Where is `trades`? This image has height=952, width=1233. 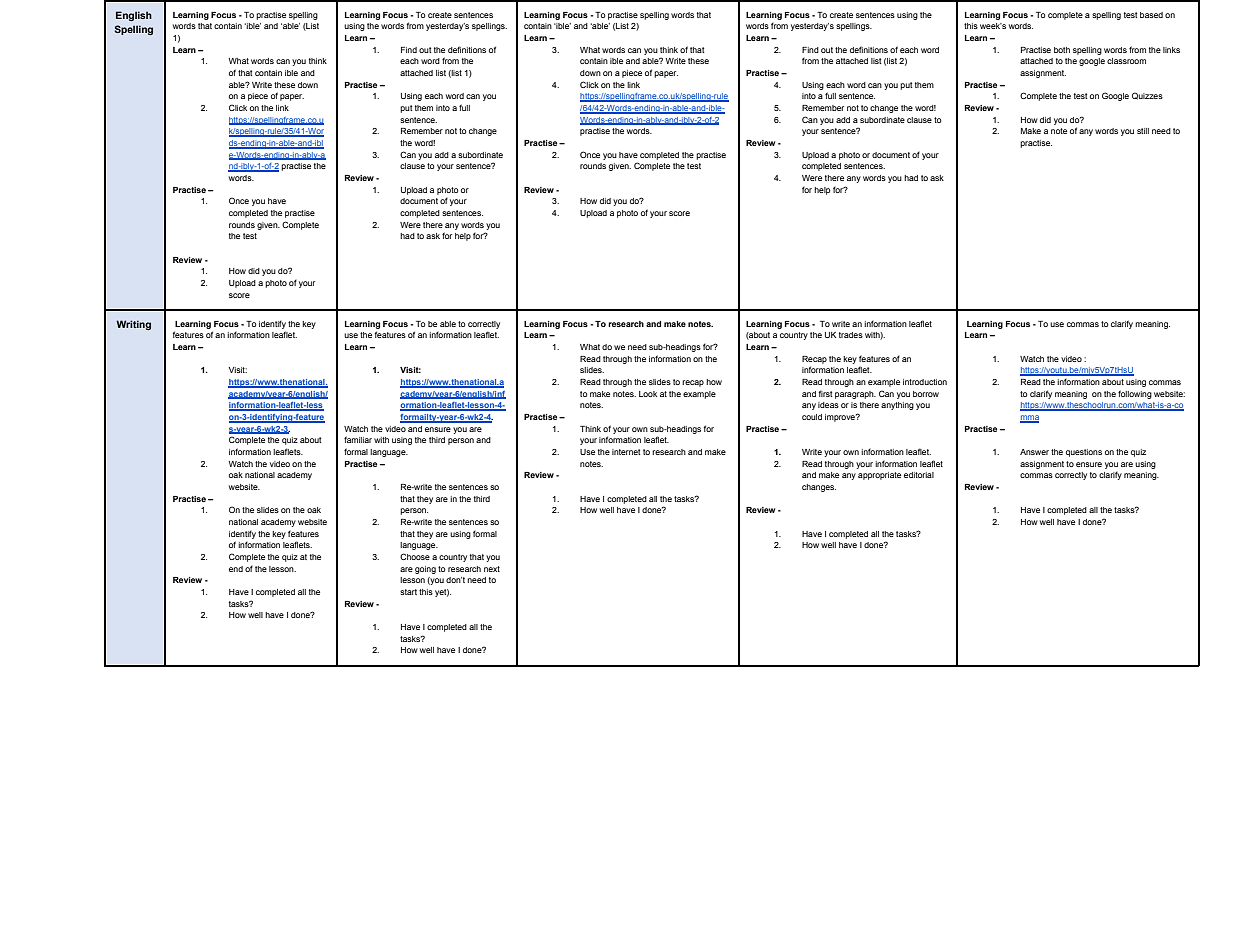 trades is located at coordinates (851, 335).
